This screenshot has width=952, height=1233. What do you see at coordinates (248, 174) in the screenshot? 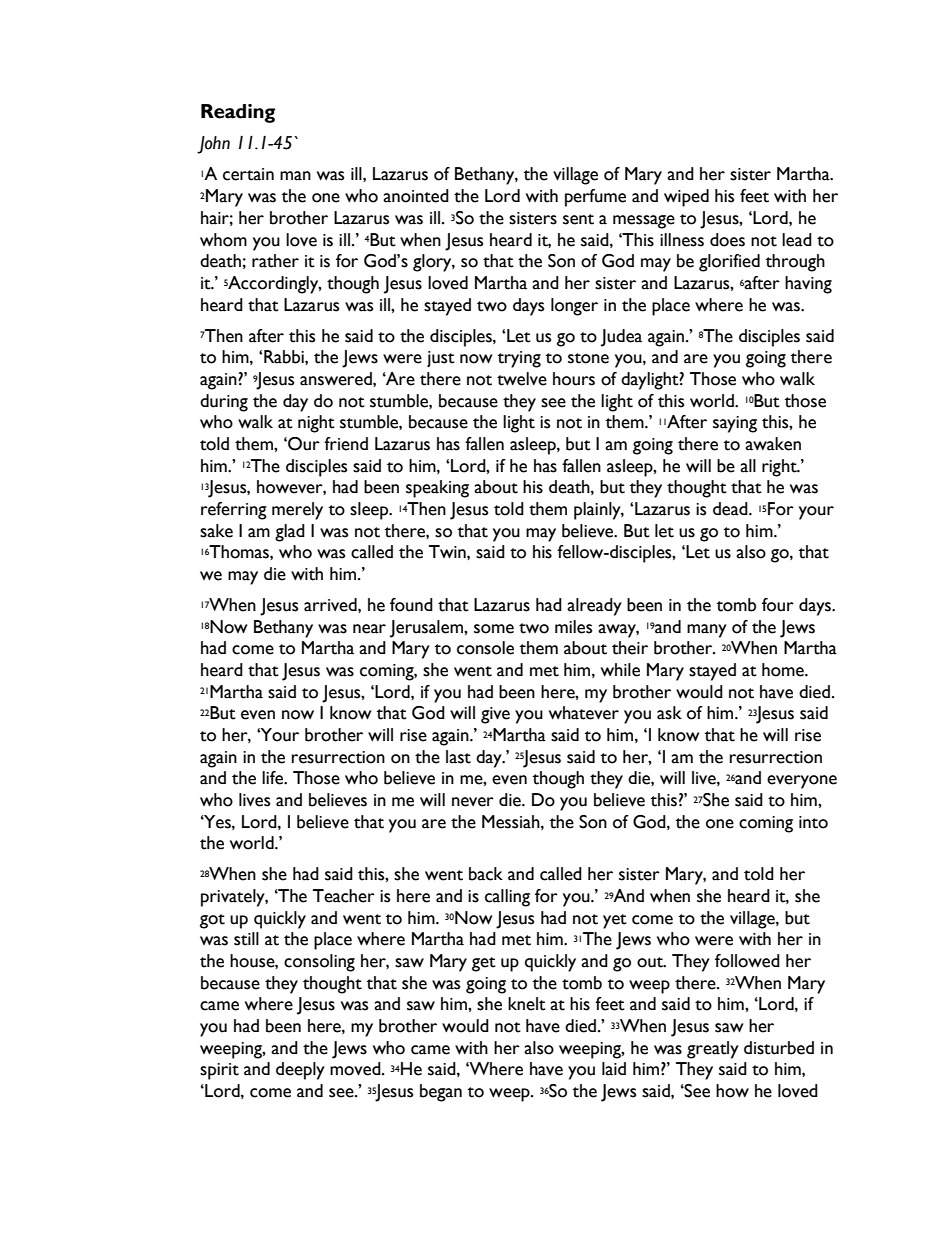
I see `certain` at bounding box center [248, 174].
